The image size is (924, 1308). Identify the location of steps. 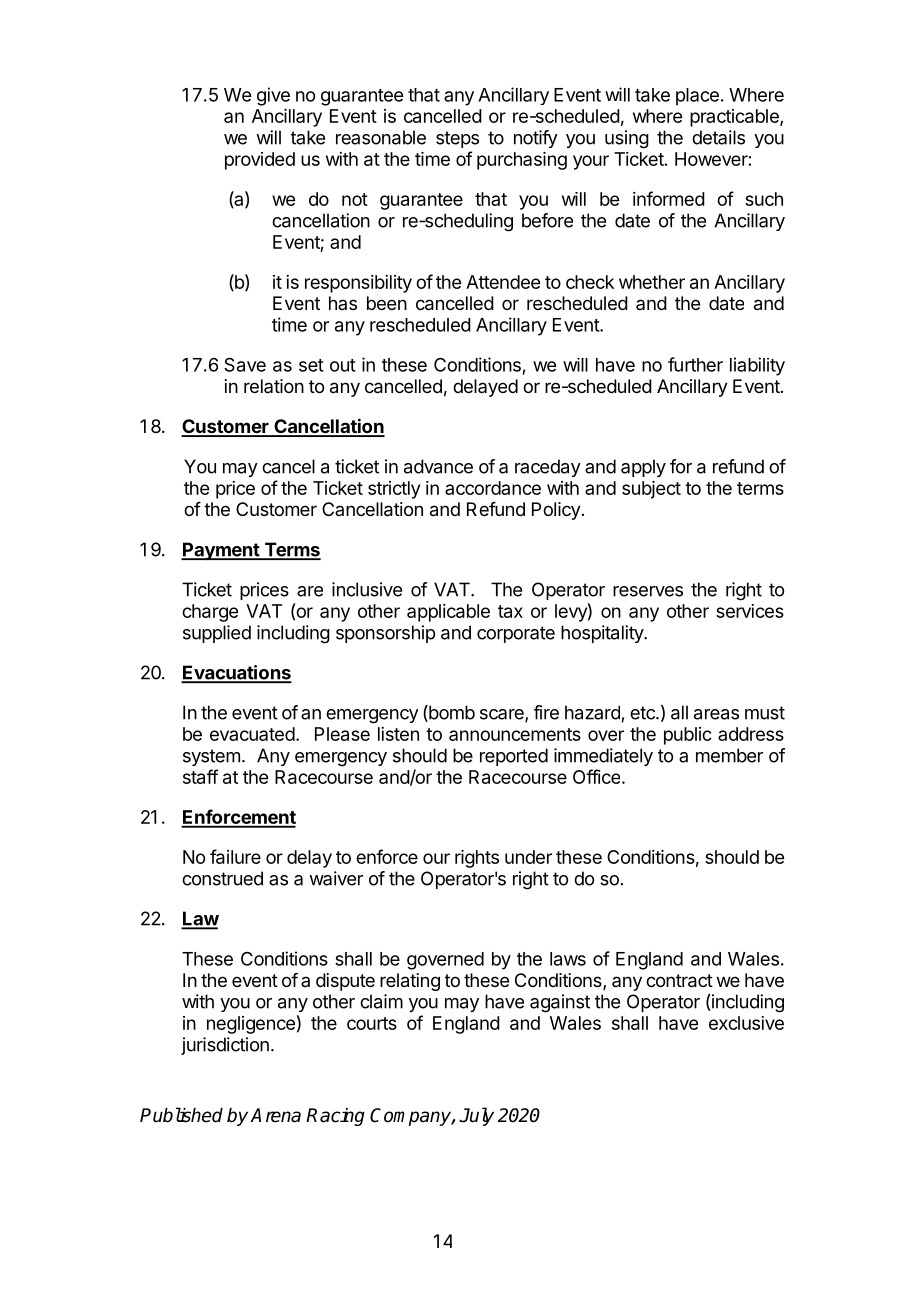
(457, 139).
